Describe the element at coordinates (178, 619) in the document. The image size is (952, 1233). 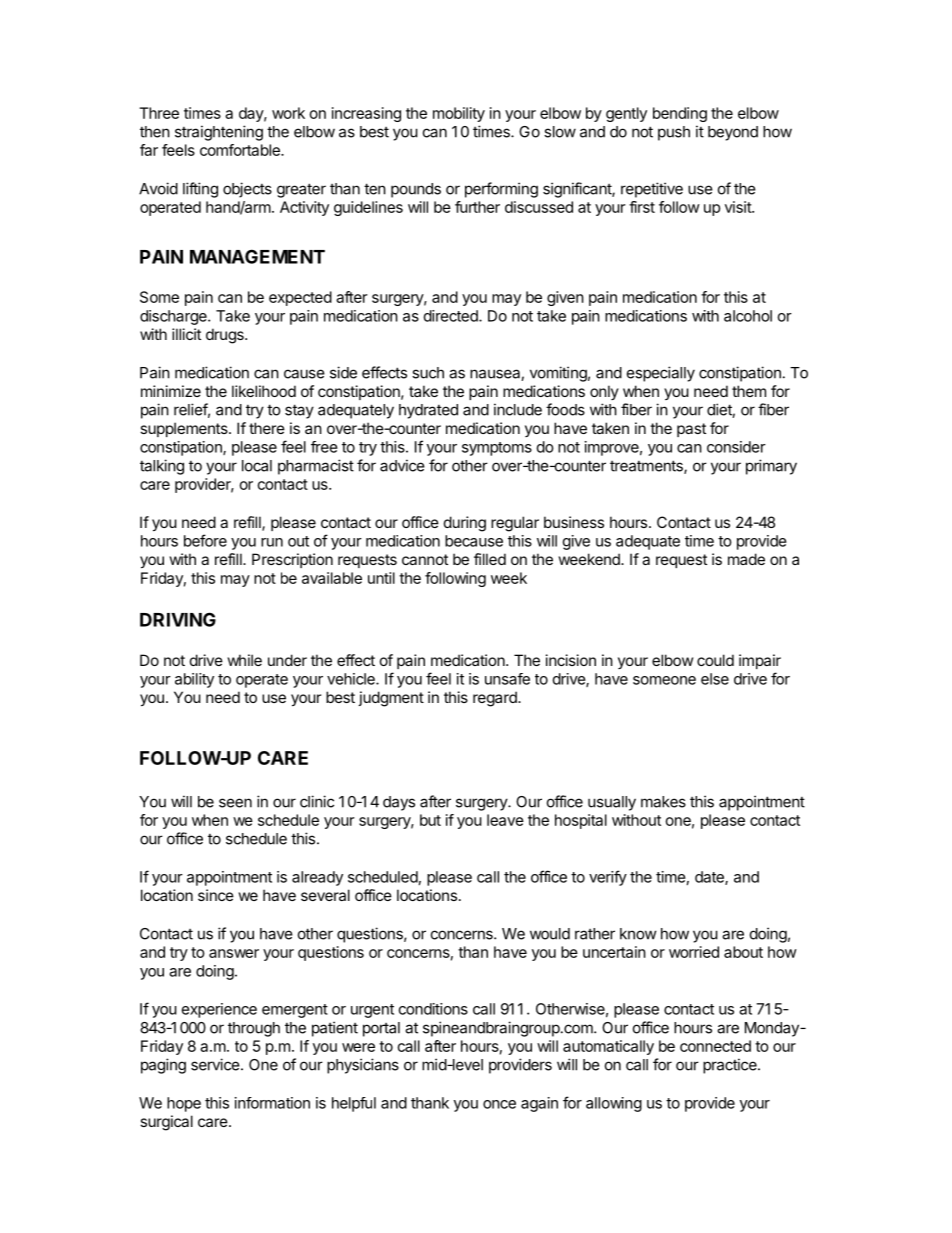
I see `DRIVING` at that location.
